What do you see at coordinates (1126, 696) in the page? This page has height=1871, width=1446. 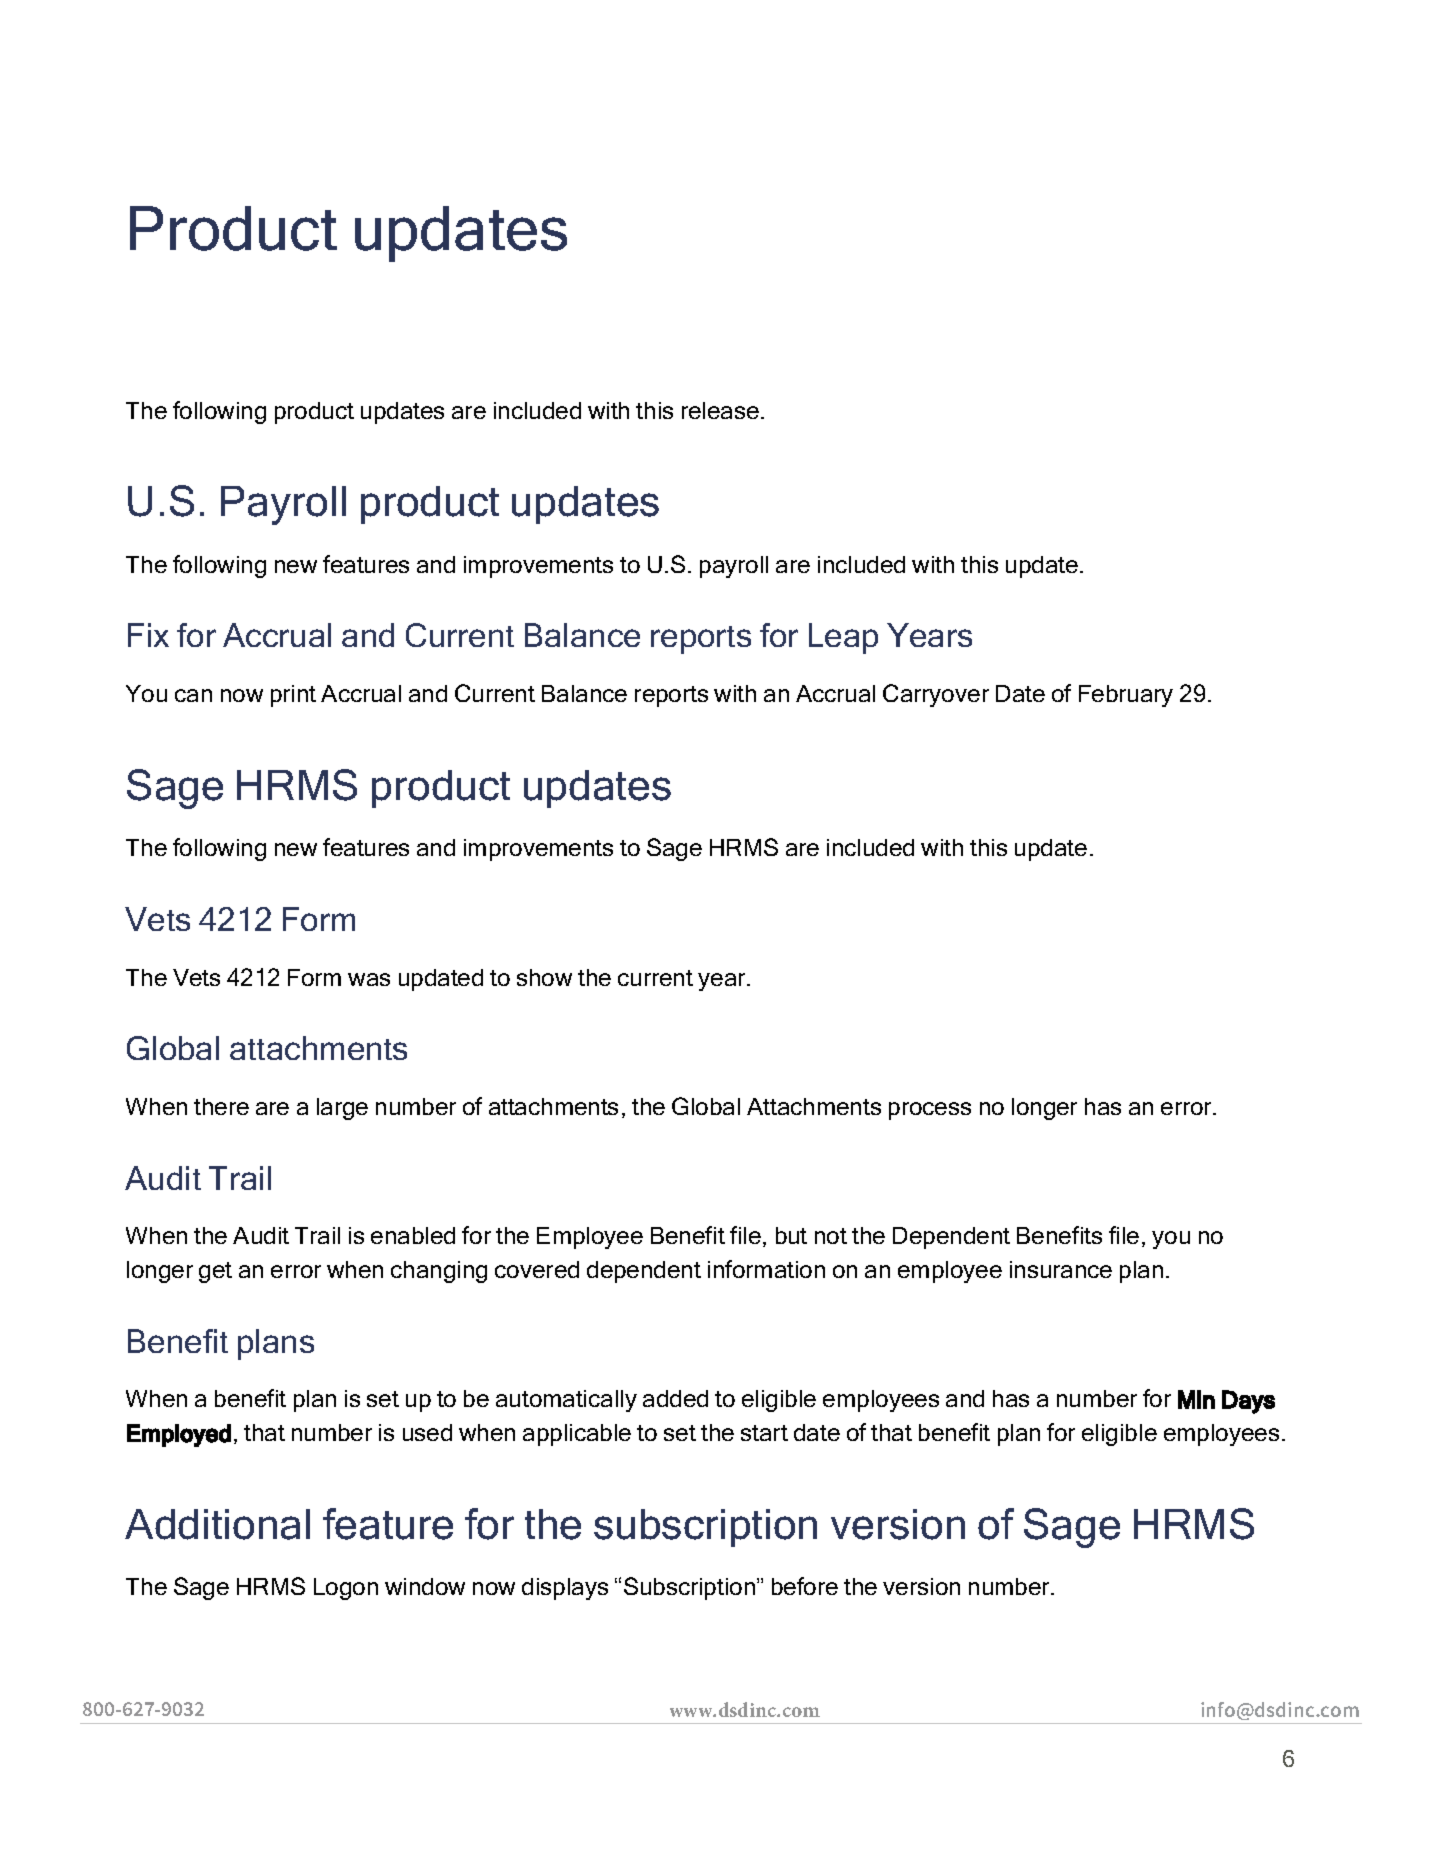 I see `February` at bounding box center [1126, 696].
